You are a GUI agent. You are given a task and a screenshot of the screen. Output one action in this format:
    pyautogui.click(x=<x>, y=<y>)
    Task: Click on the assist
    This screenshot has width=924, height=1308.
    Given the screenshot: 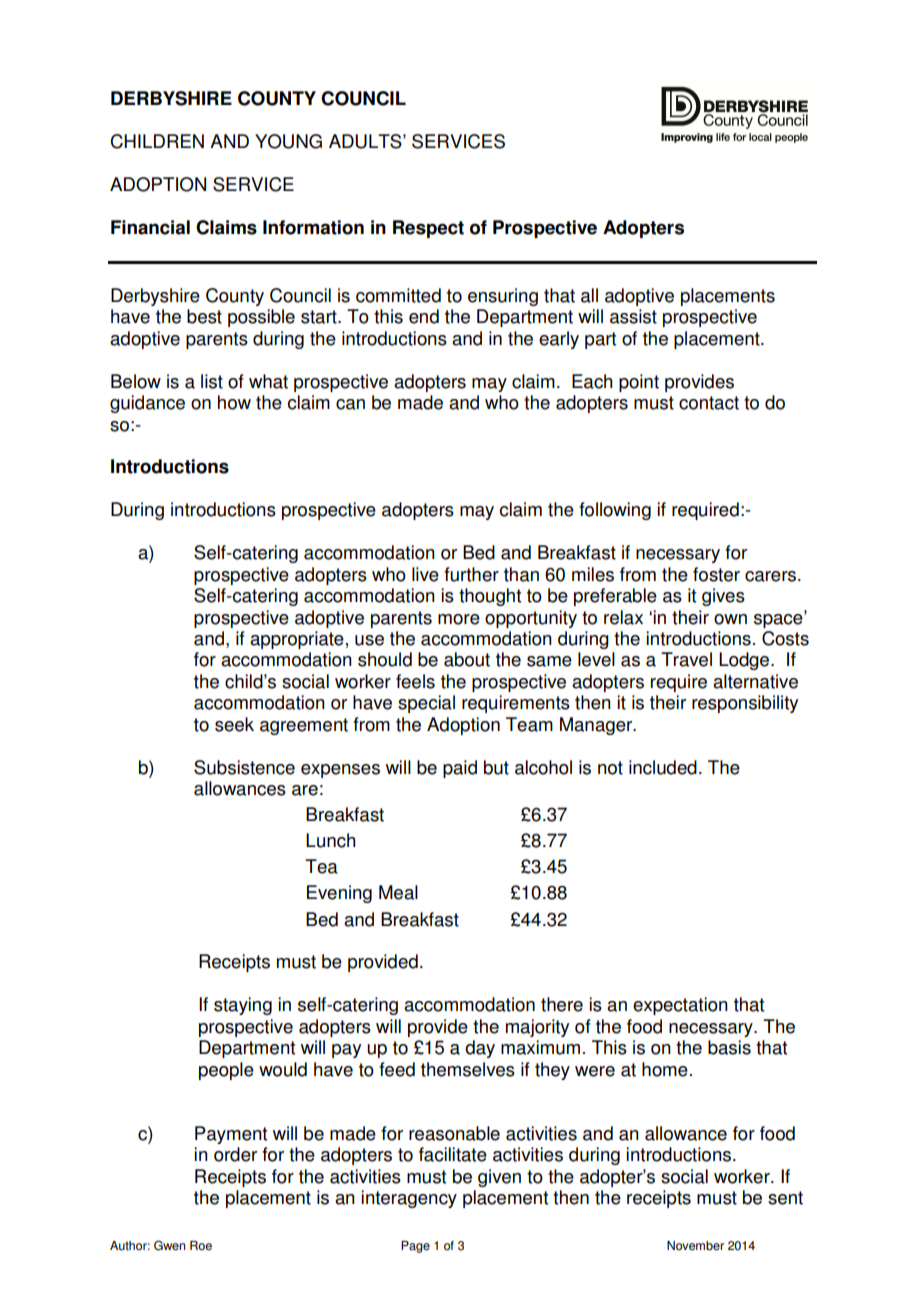 What is the action you would take?
    pyautogui.click(x=633, y=316)
